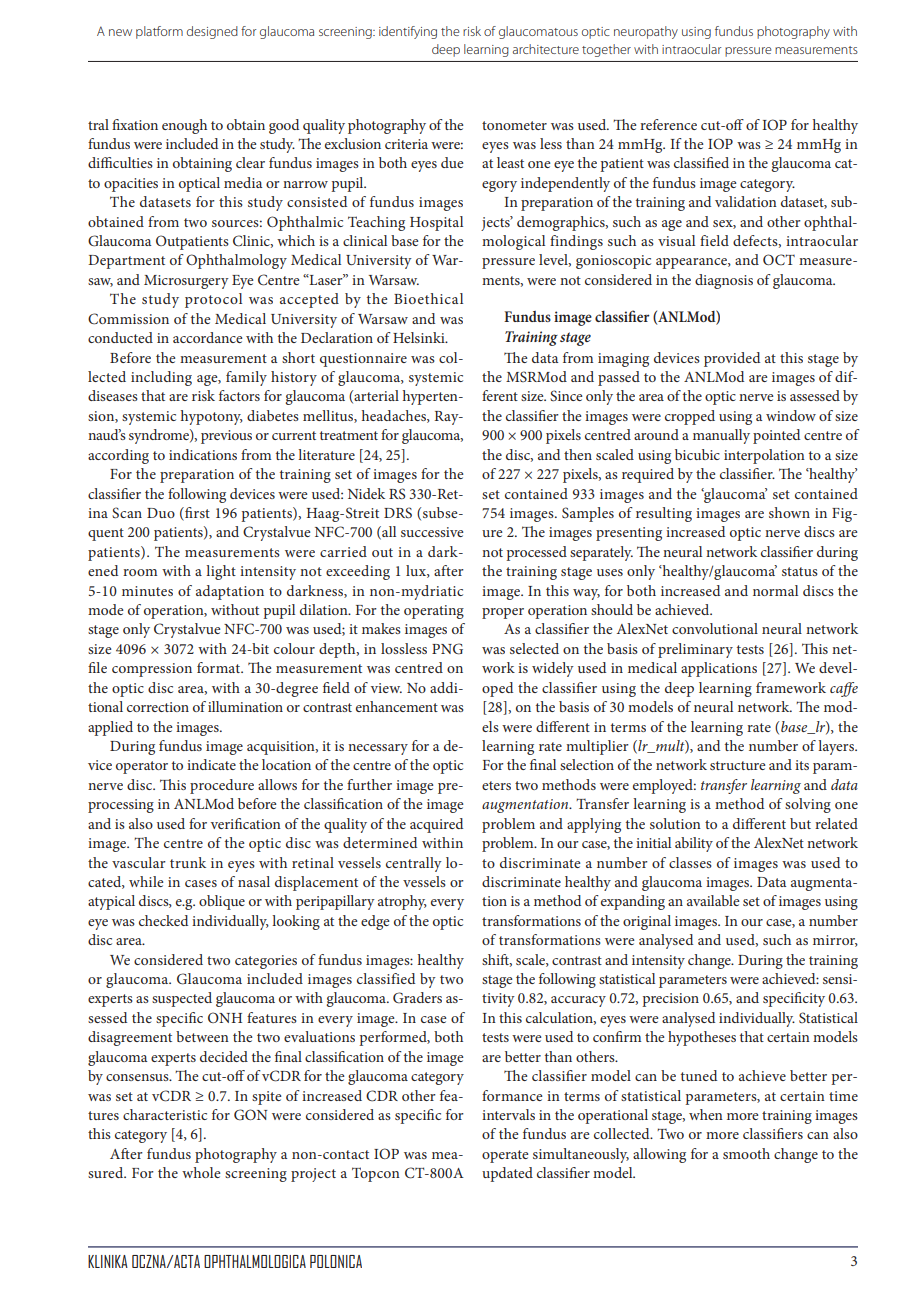 This document has height=1308, width=924. Describe the element at coordinates (436, 825) in the document. I see `acquired` at that location.
